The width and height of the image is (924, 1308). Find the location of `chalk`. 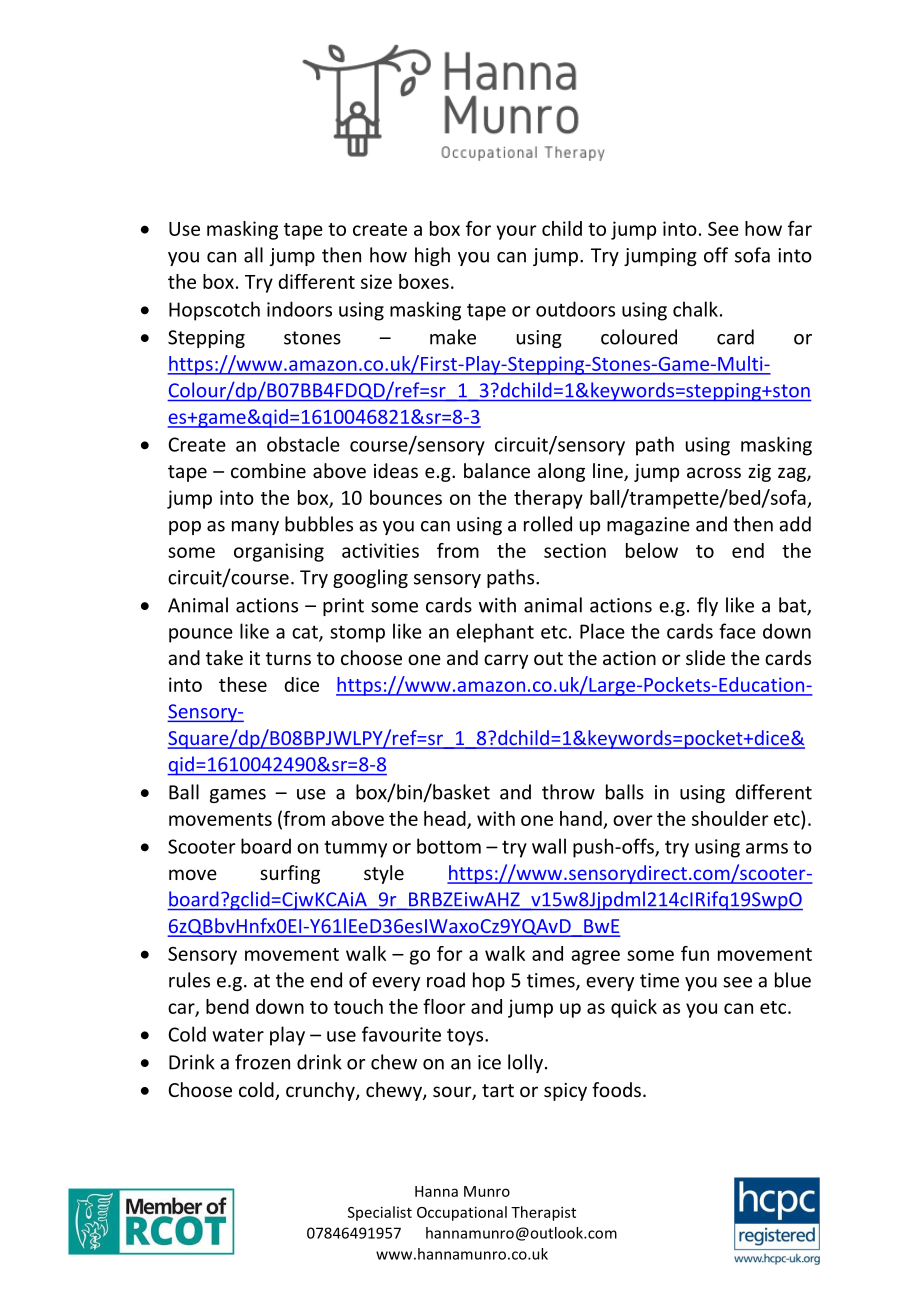

chalk is located at coordinates (695, 309).
